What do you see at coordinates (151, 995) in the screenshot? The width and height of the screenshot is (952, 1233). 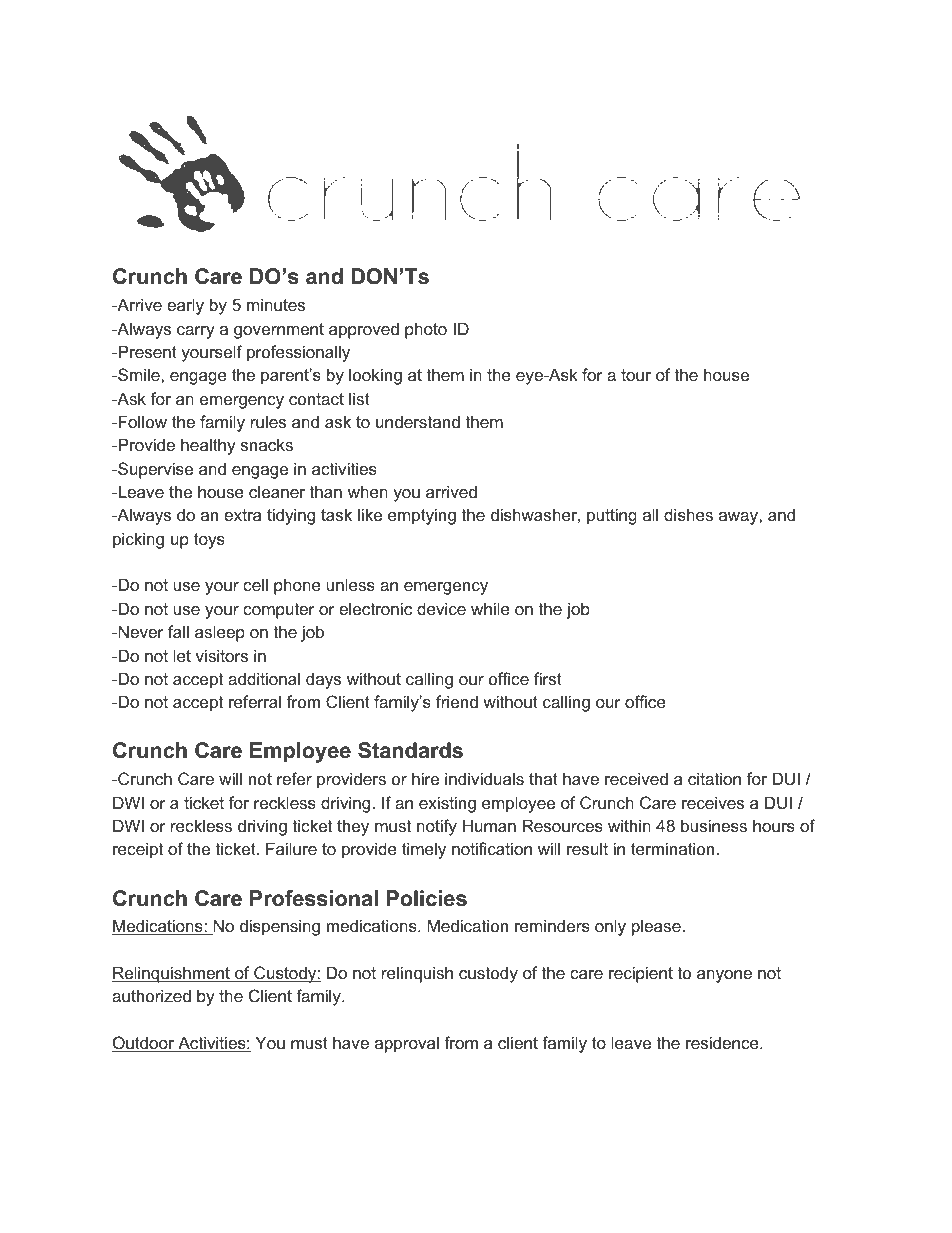 I see `authorized` at bounding box center [151, 995].
